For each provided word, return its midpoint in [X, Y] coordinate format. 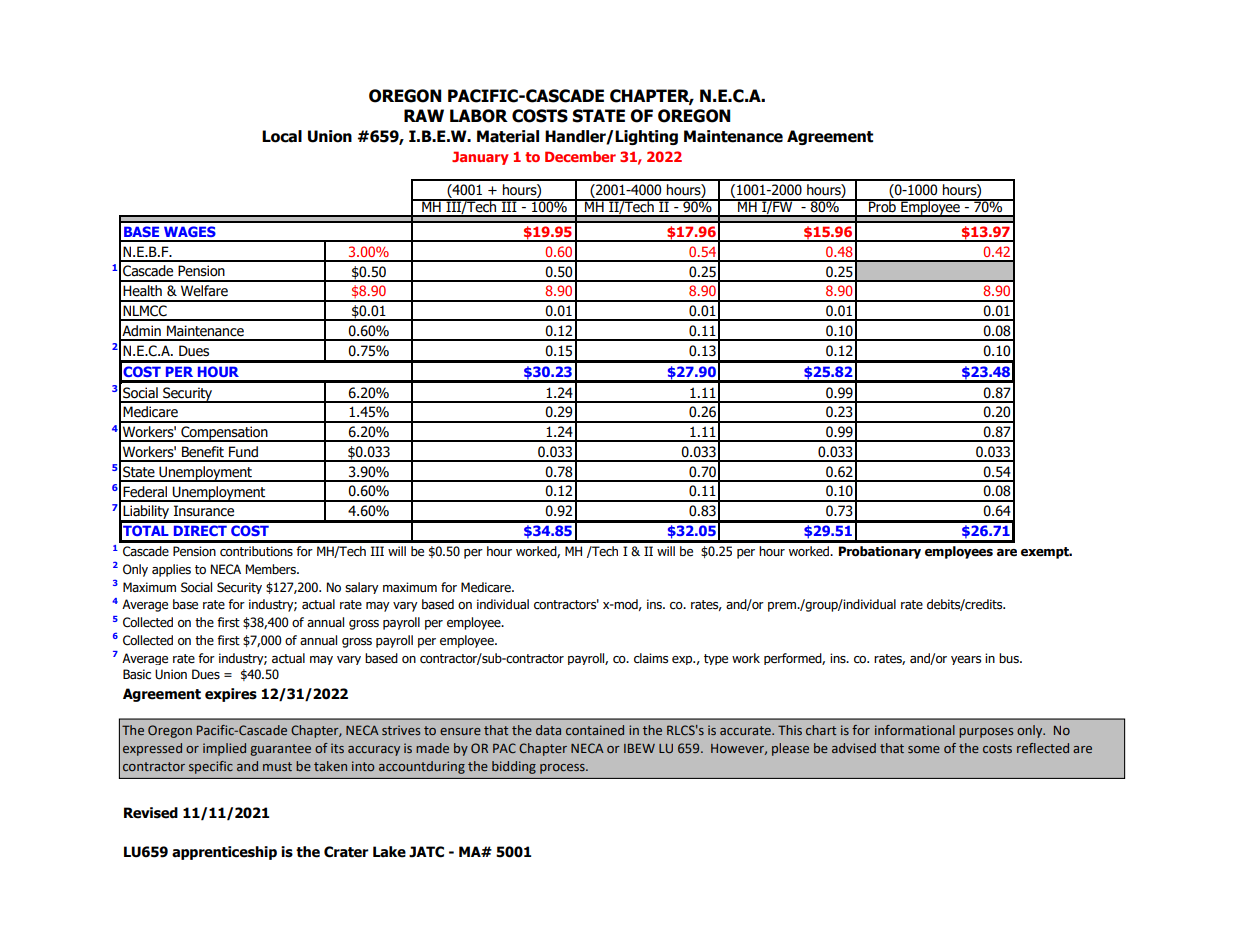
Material [508, 136]
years [966, 660]
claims [651, 658]
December [580, 156]
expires [231, 695]
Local [282, 136]
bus [1010, 658]
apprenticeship [224, 853]
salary [362, 588]
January [480, 158]
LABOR [479, 116]
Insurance [204, 511]
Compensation [224, 434]
